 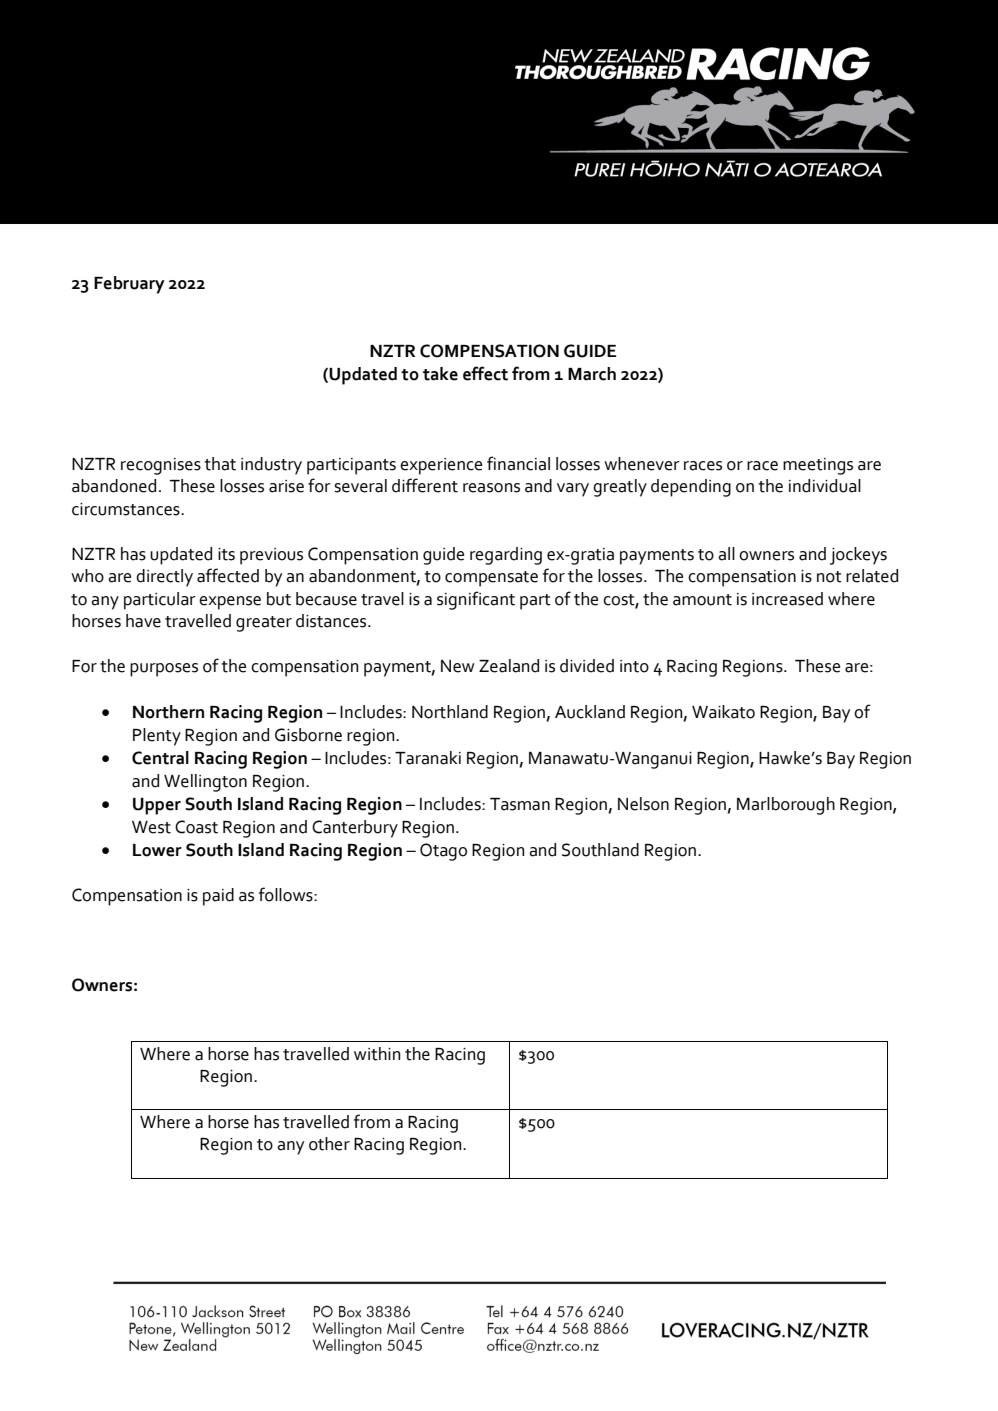 What do you see at coordinates (329, 1144) in the page?
I see `other` at bounding box center [329, 1144].
